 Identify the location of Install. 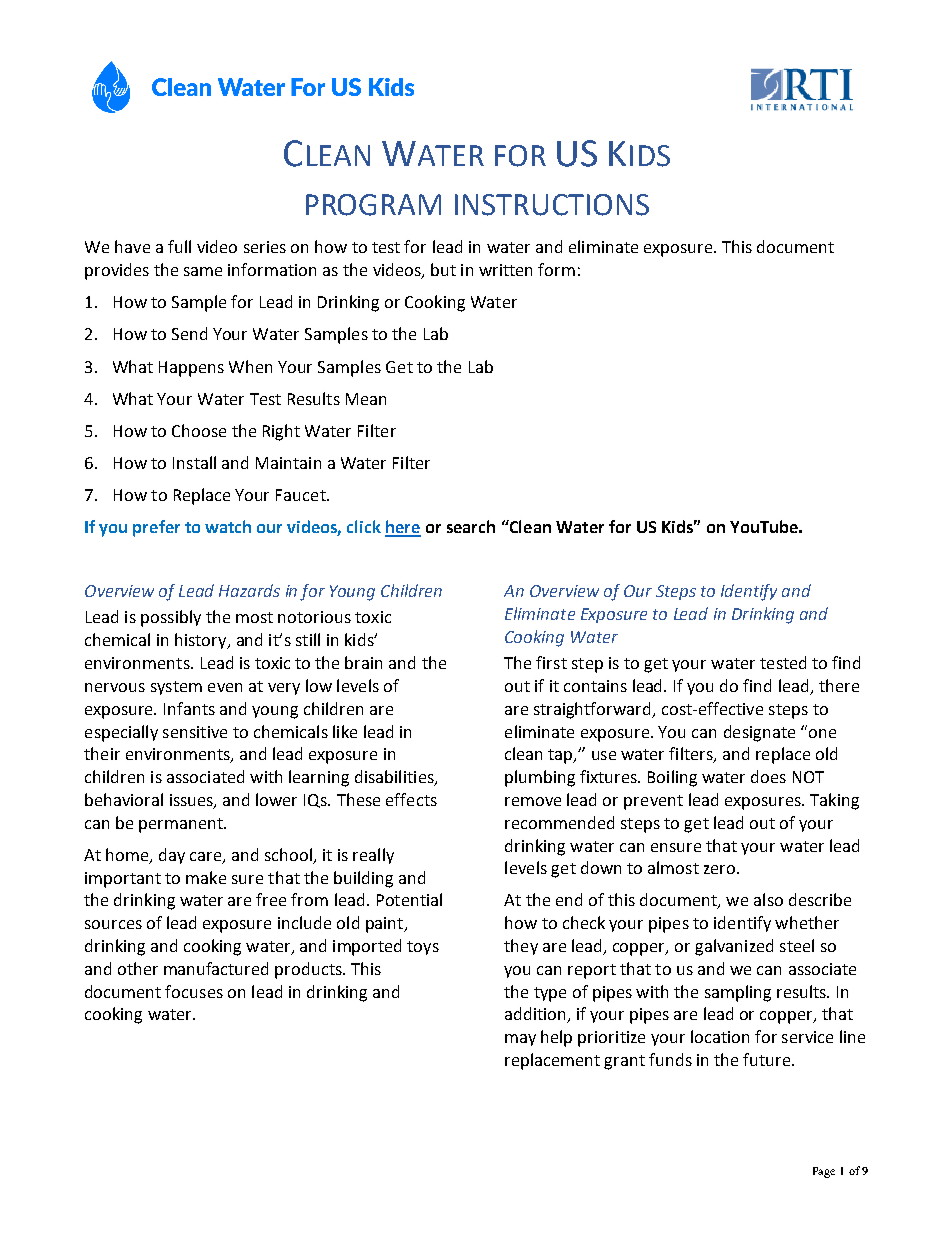
(194, 462).
